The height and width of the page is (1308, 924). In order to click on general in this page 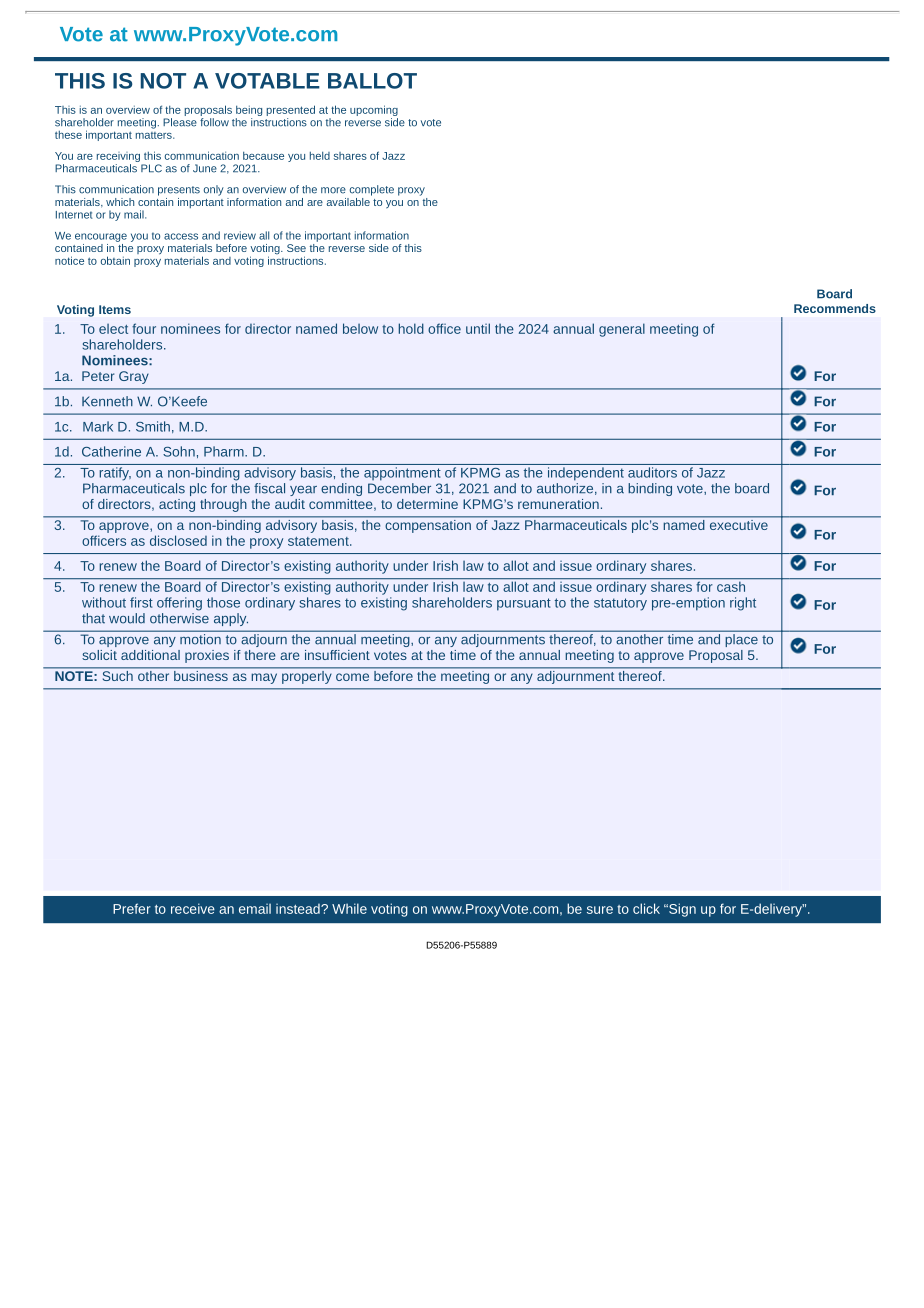, I will do `click(622, 330)`.
